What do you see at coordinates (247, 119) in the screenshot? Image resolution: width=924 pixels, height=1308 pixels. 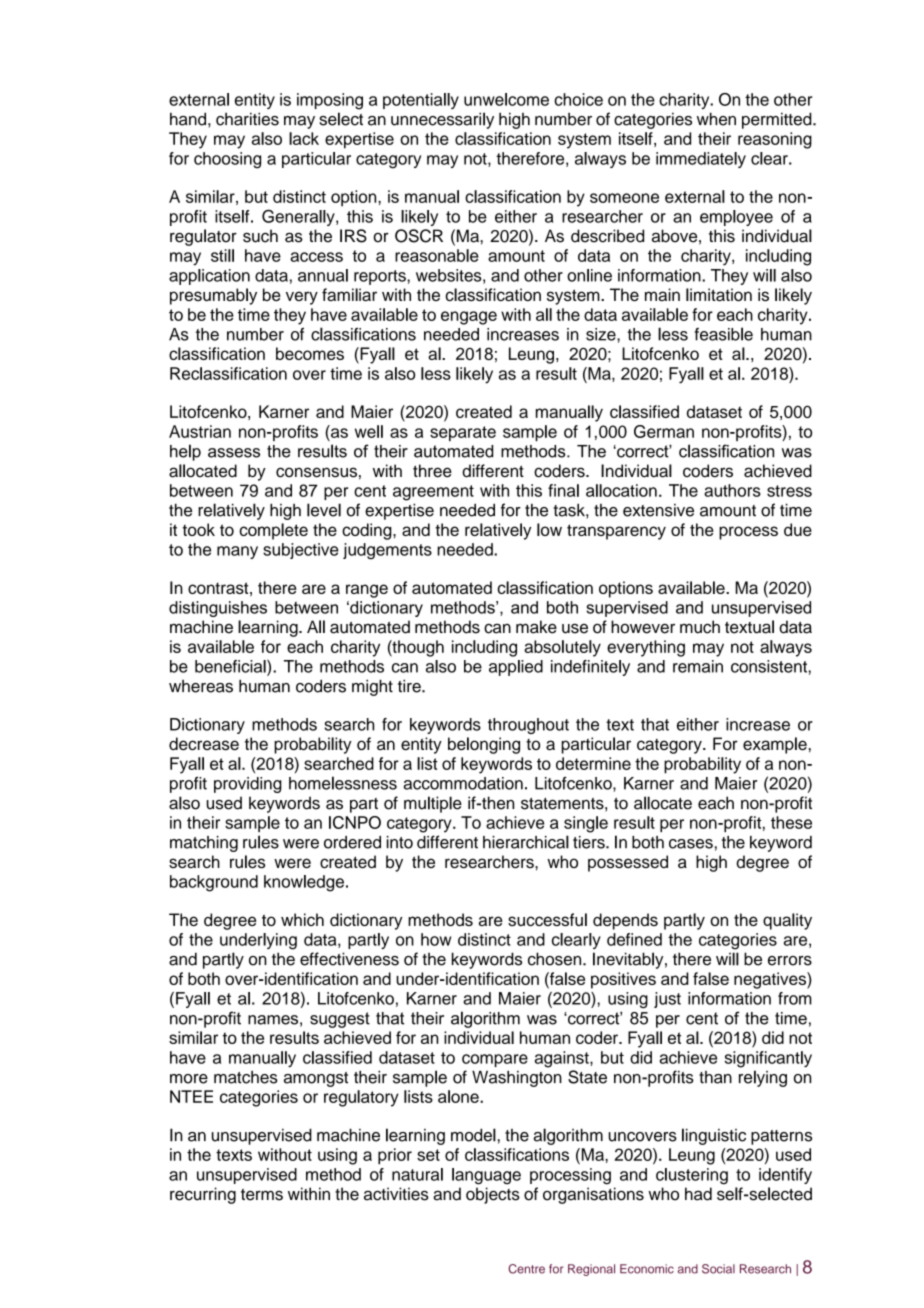 I see `charities` at bounding box center [247, 119].
